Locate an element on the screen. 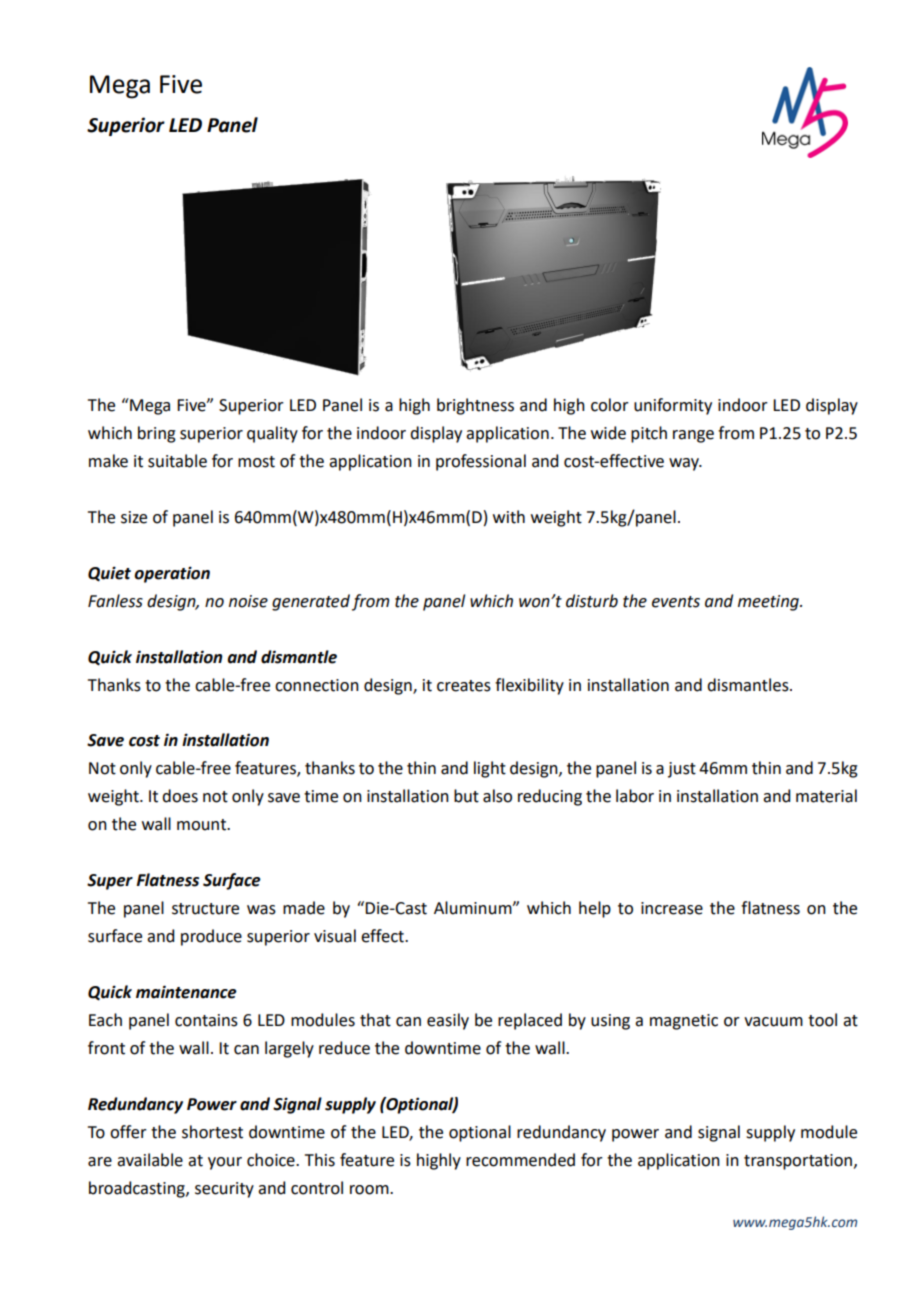  bring is located at coordinates (157, 434).
